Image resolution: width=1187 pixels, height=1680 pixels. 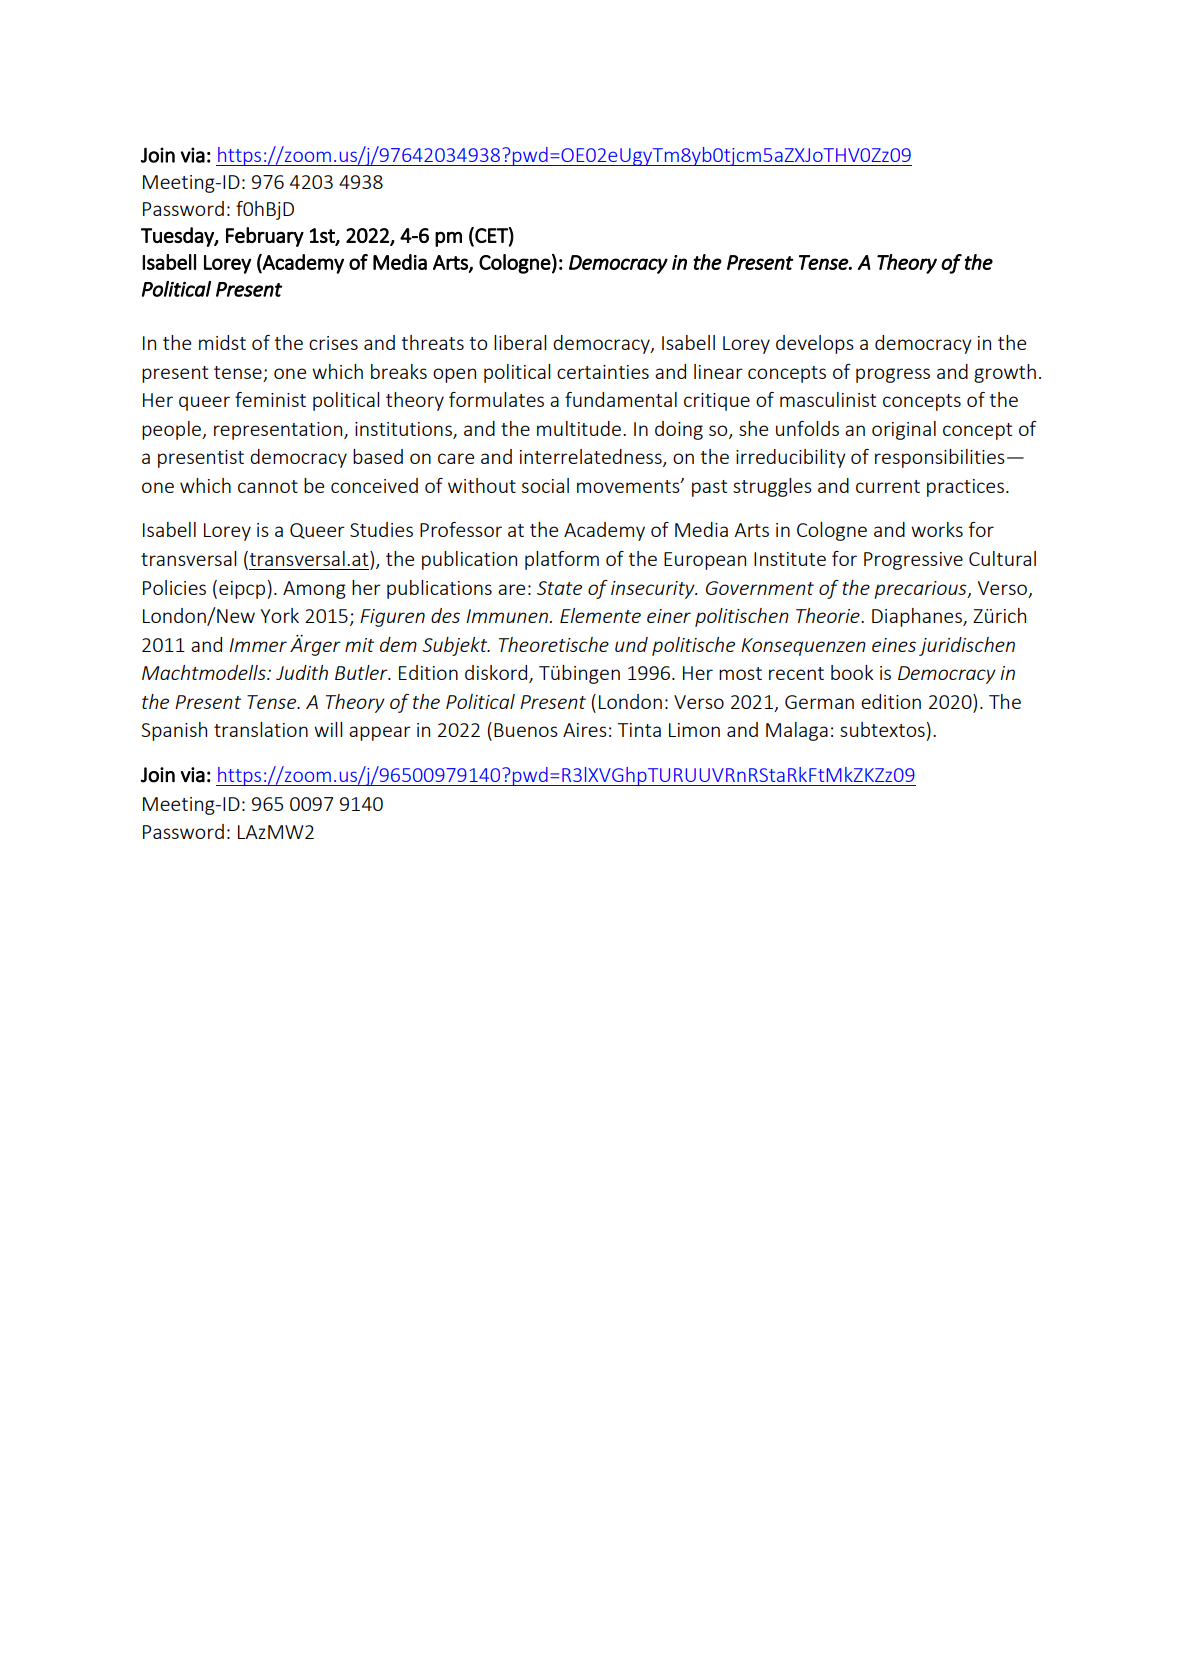 I want to click on liberal, so click(x=520, y=342).
